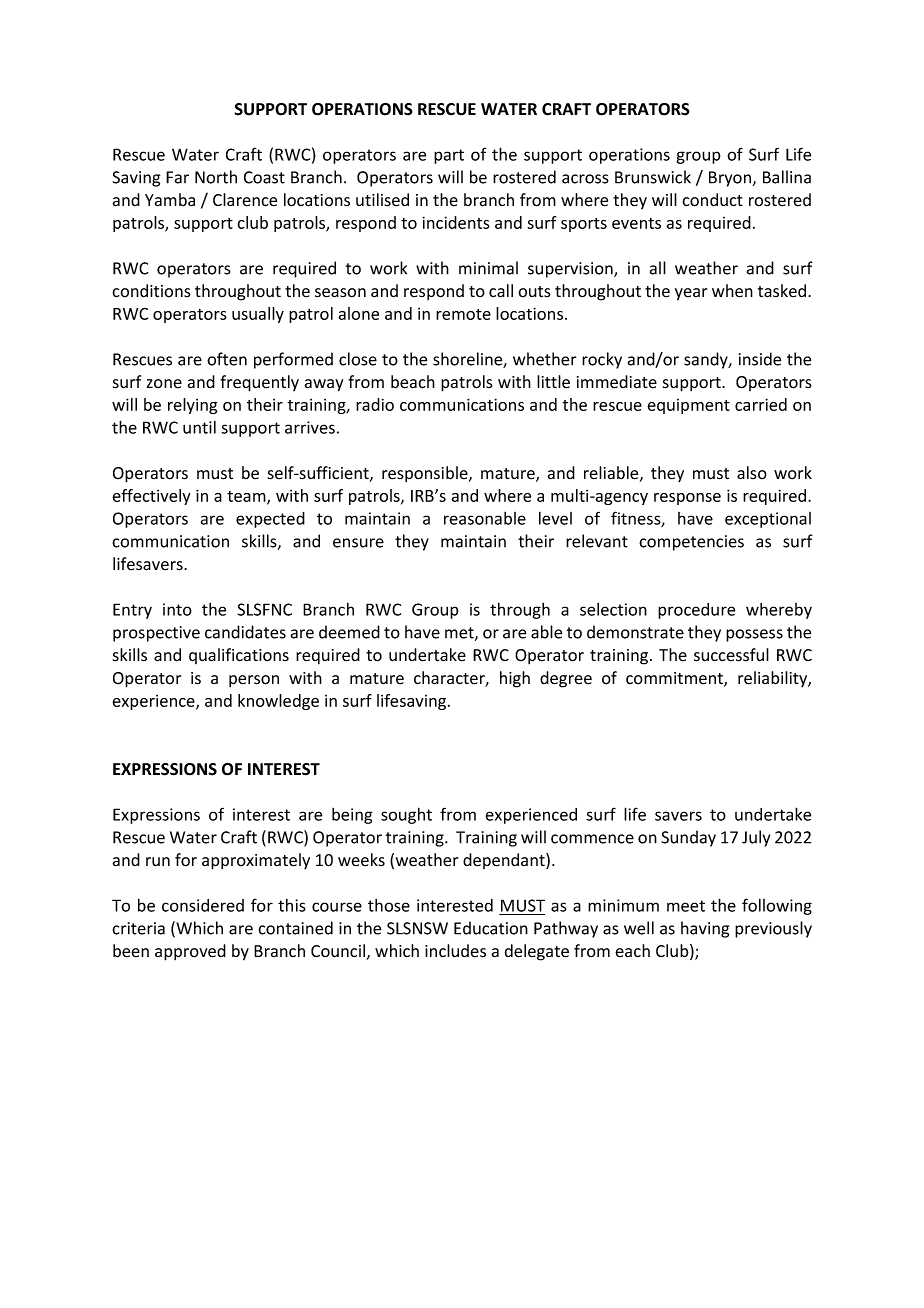 Image resolution: width=924 pixels, height=1308 pixels. What do you see at coordinates (449, 156) in the screenshot?
I see `part` at bounding box center [449, 156].
